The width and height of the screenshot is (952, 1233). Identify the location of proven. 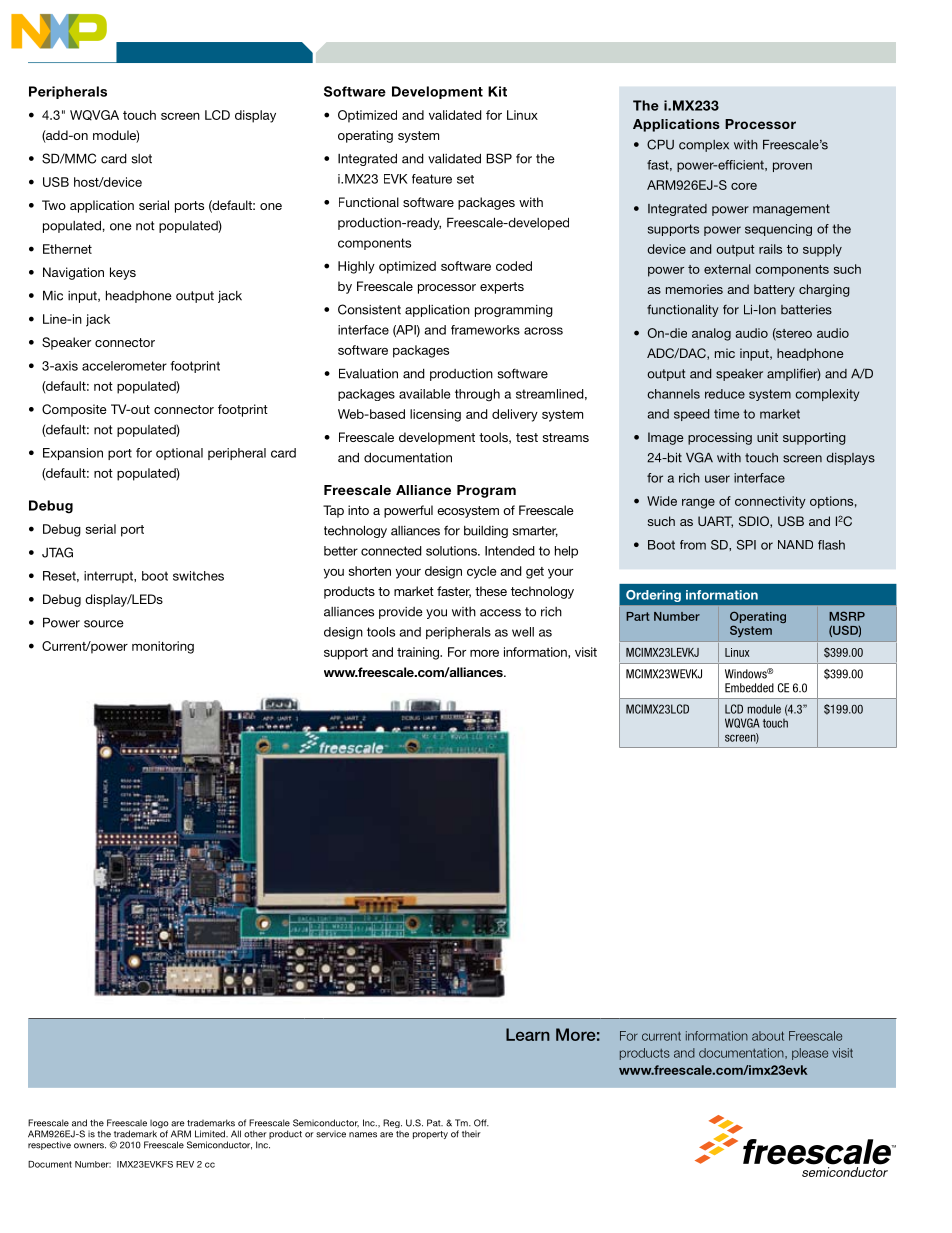
(792, 167).
